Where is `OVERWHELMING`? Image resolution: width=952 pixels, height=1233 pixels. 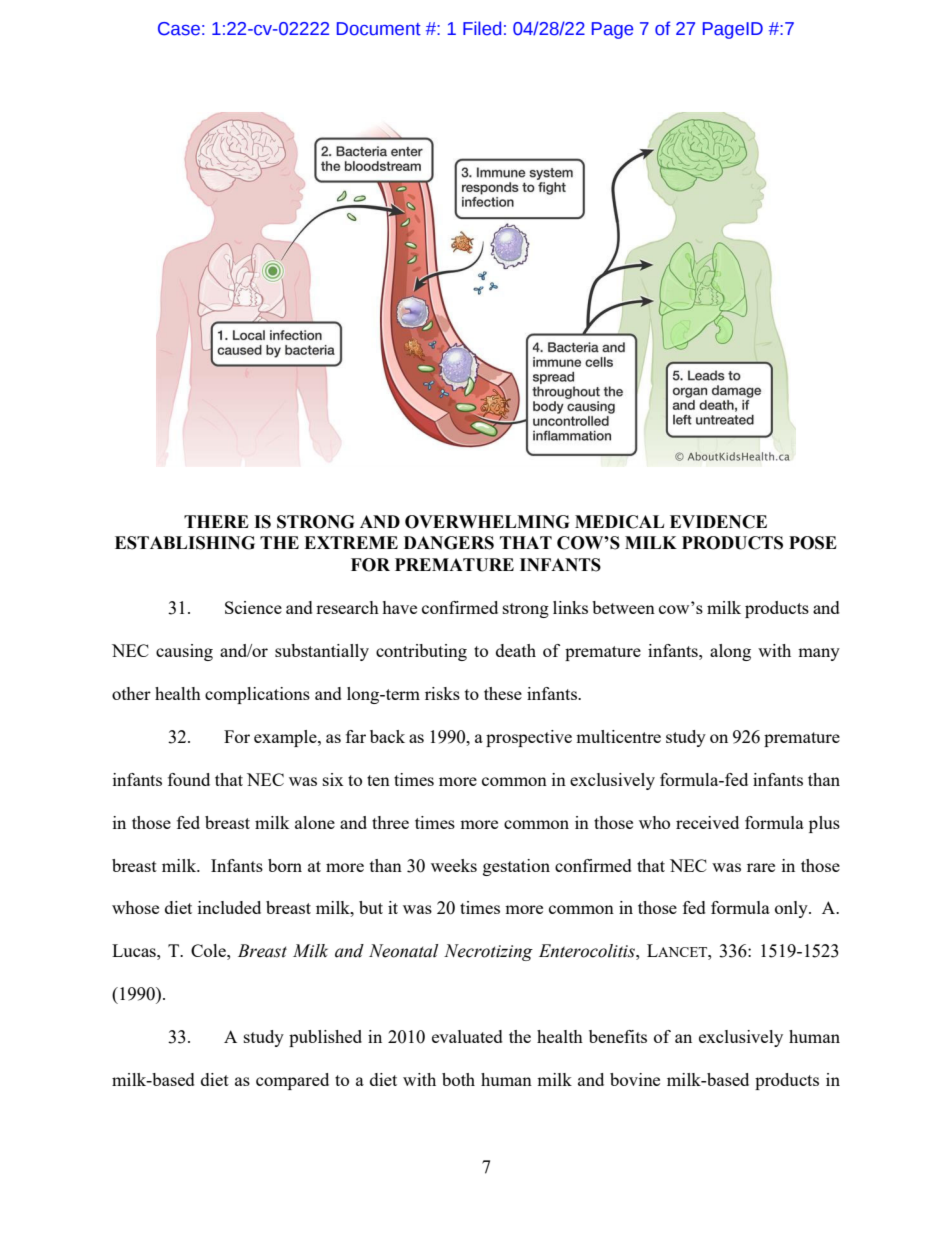
OVERWHELMING is located at coordinates (487, 522).
